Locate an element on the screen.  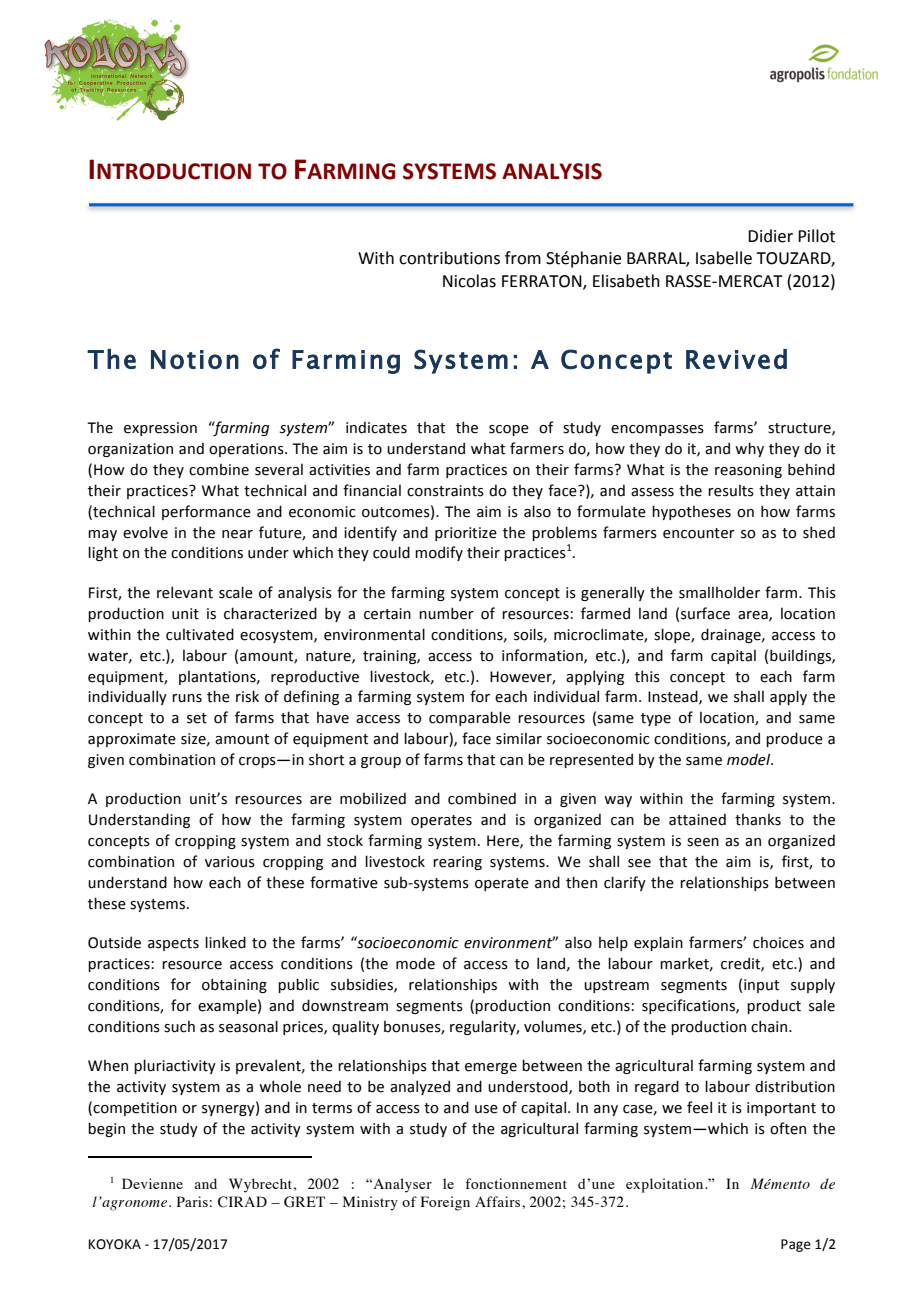
number is located at coordinates (446, 613).
